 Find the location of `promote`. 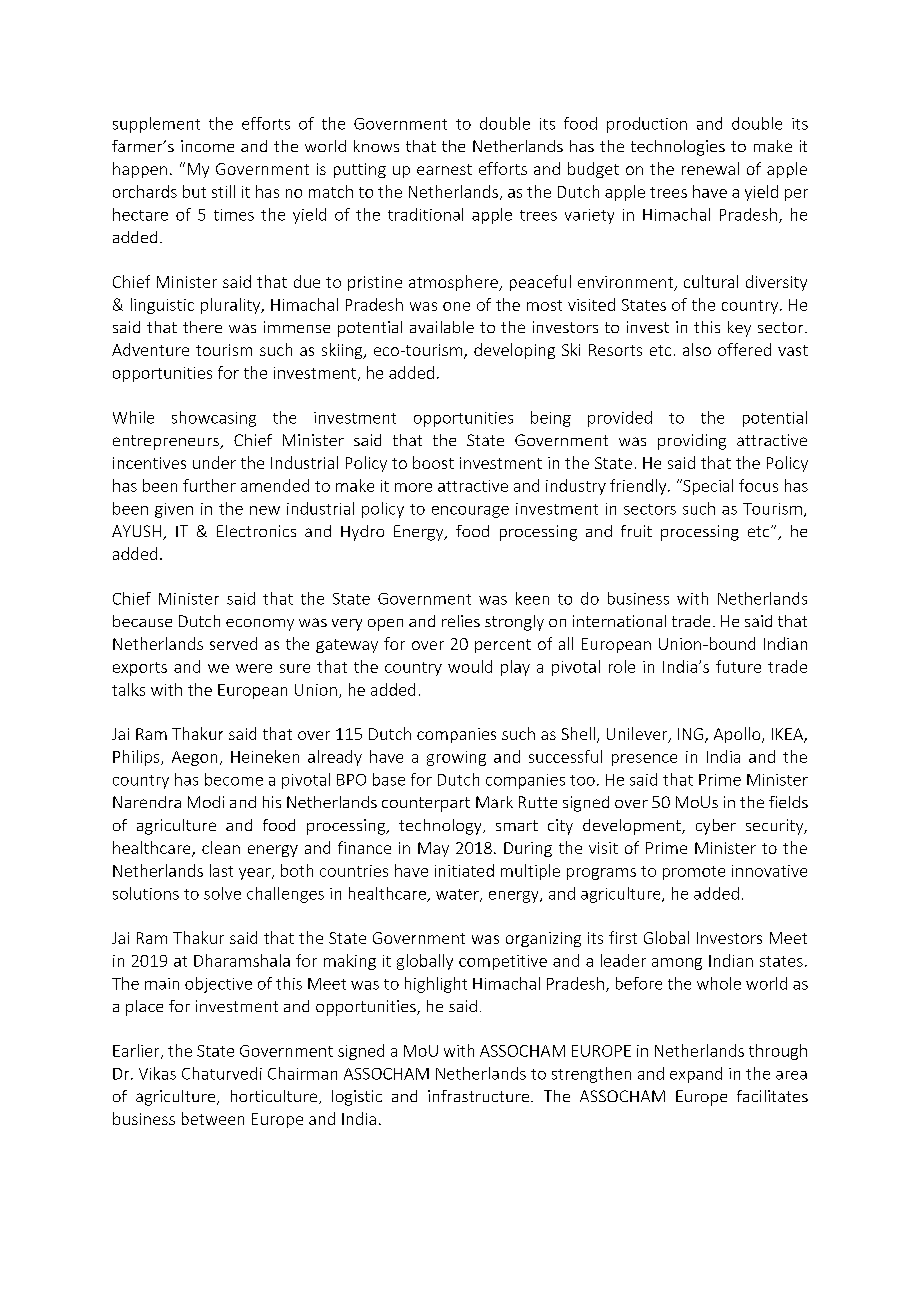

promote is located at coordinates (694, 873).
